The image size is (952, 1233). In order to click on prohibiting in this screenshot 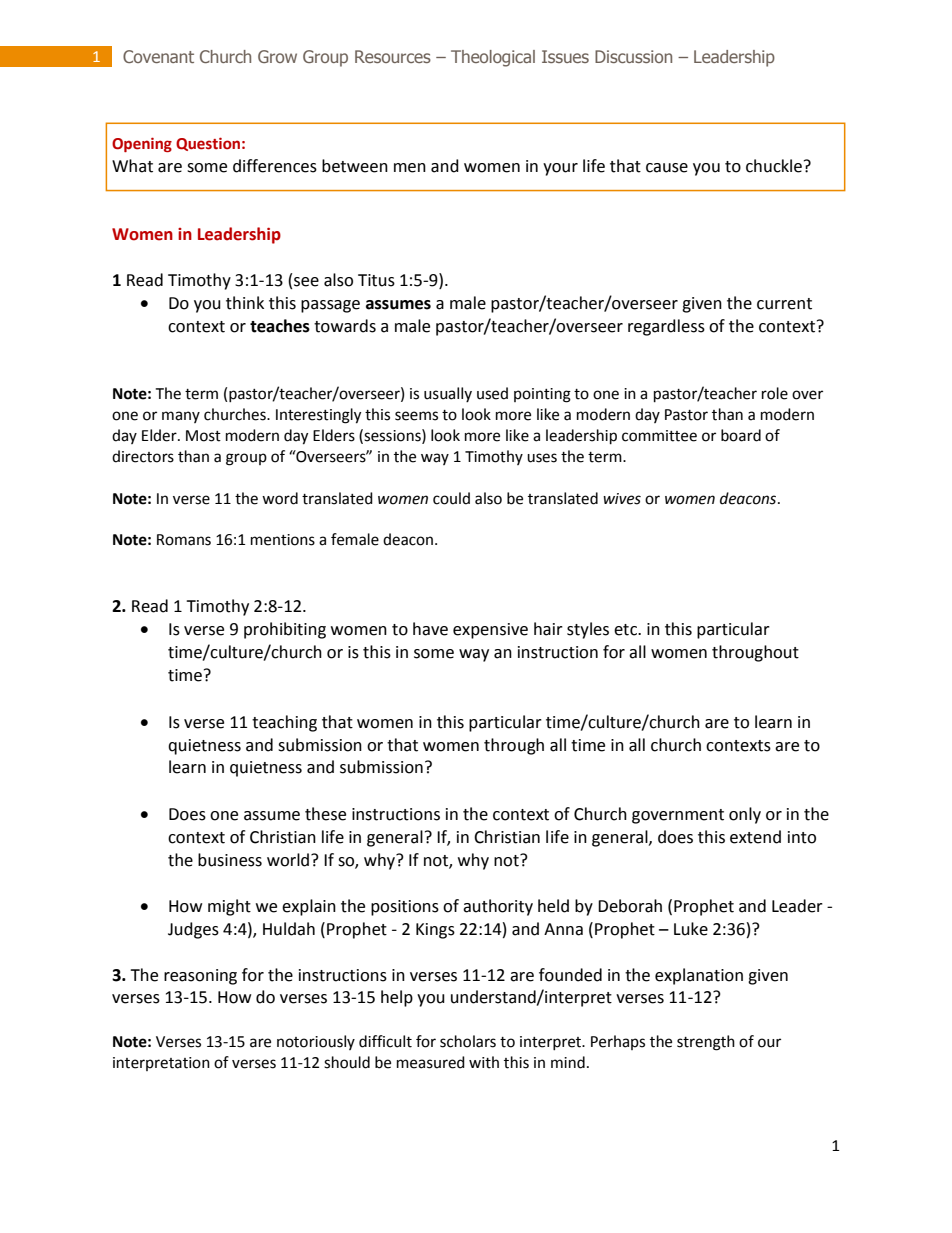, I will do `click(285, 630)`.
